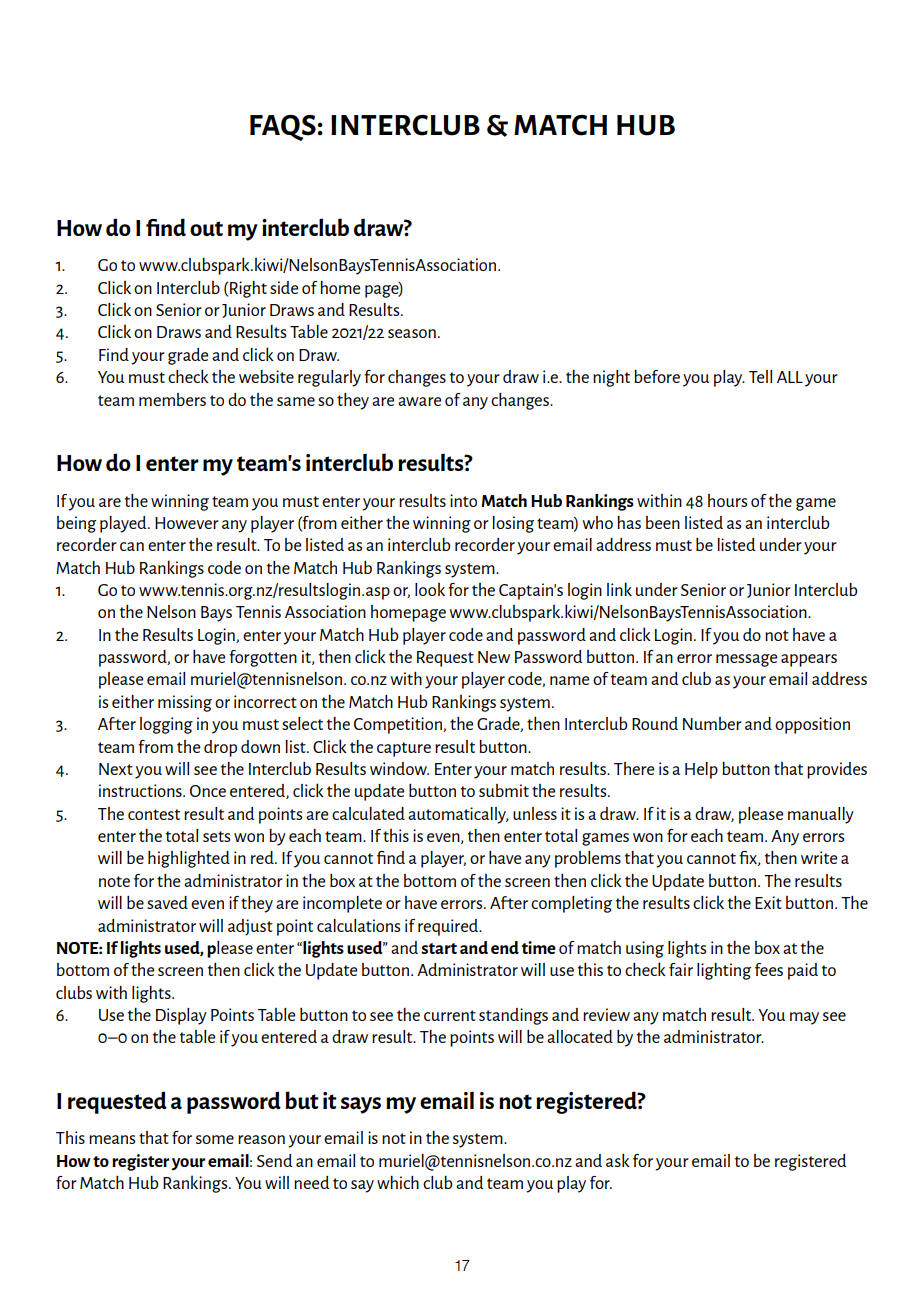  What do you see at coordinates (206, 229) in the screenshot?
I see `out` at bounding box center [206, 229].
